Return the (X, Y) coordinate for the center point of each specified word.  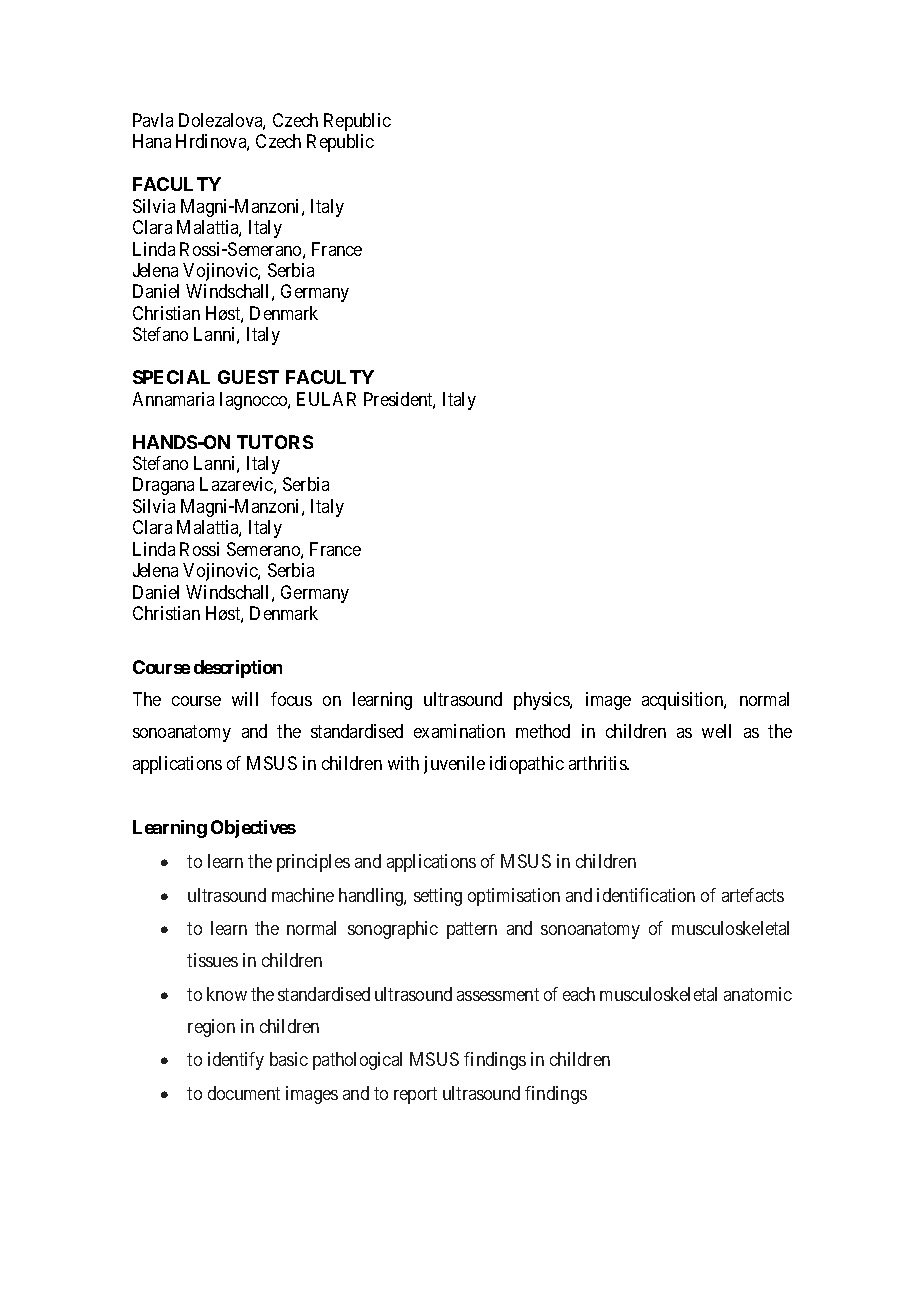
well (716, 731)
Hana (152, 141)
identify (236, 1061)
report (415, 1095)
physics (542, 701)
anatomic (758, 994)
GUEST (248, 377)
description (238, 669)
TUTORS (275, 442)
